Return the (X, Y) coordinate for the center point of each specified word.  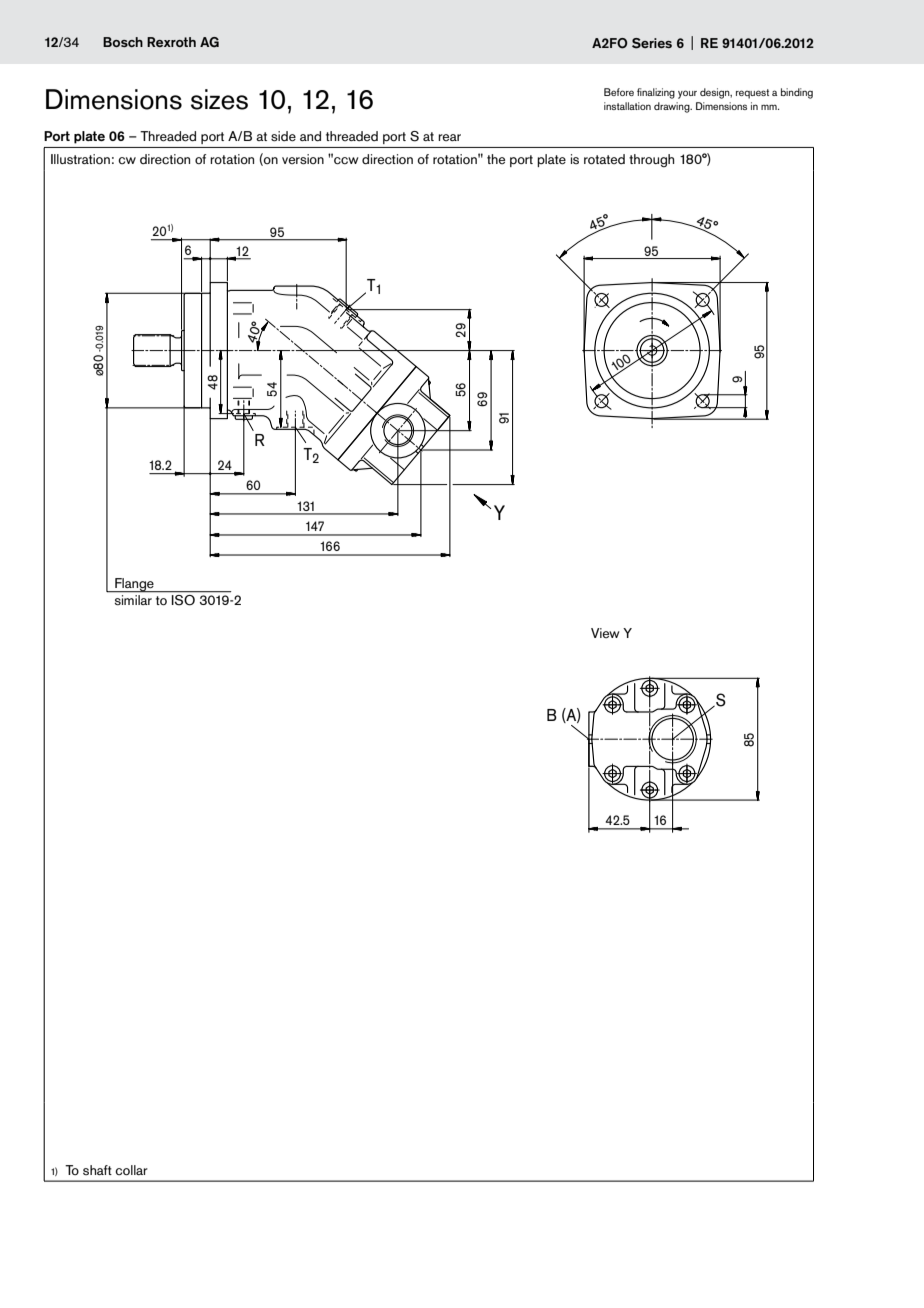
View (605, 633)
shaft (97, 1170)
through (651, 160)
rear (449, 137)
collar (131, 1170)
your (687, 94)
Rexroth (171, 42)
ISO (183, 599)
